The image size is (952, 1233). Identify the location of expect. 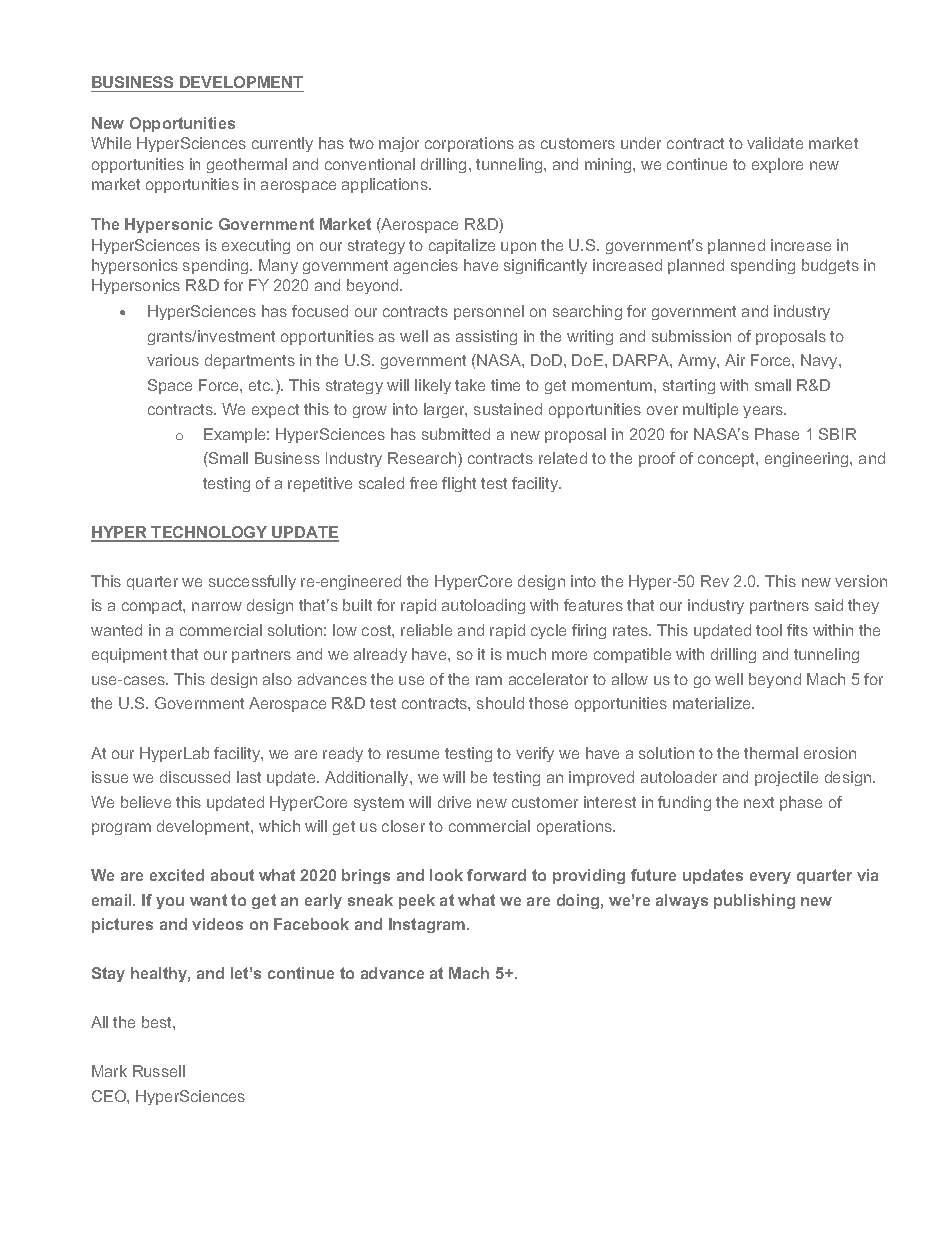
(275, 411).
